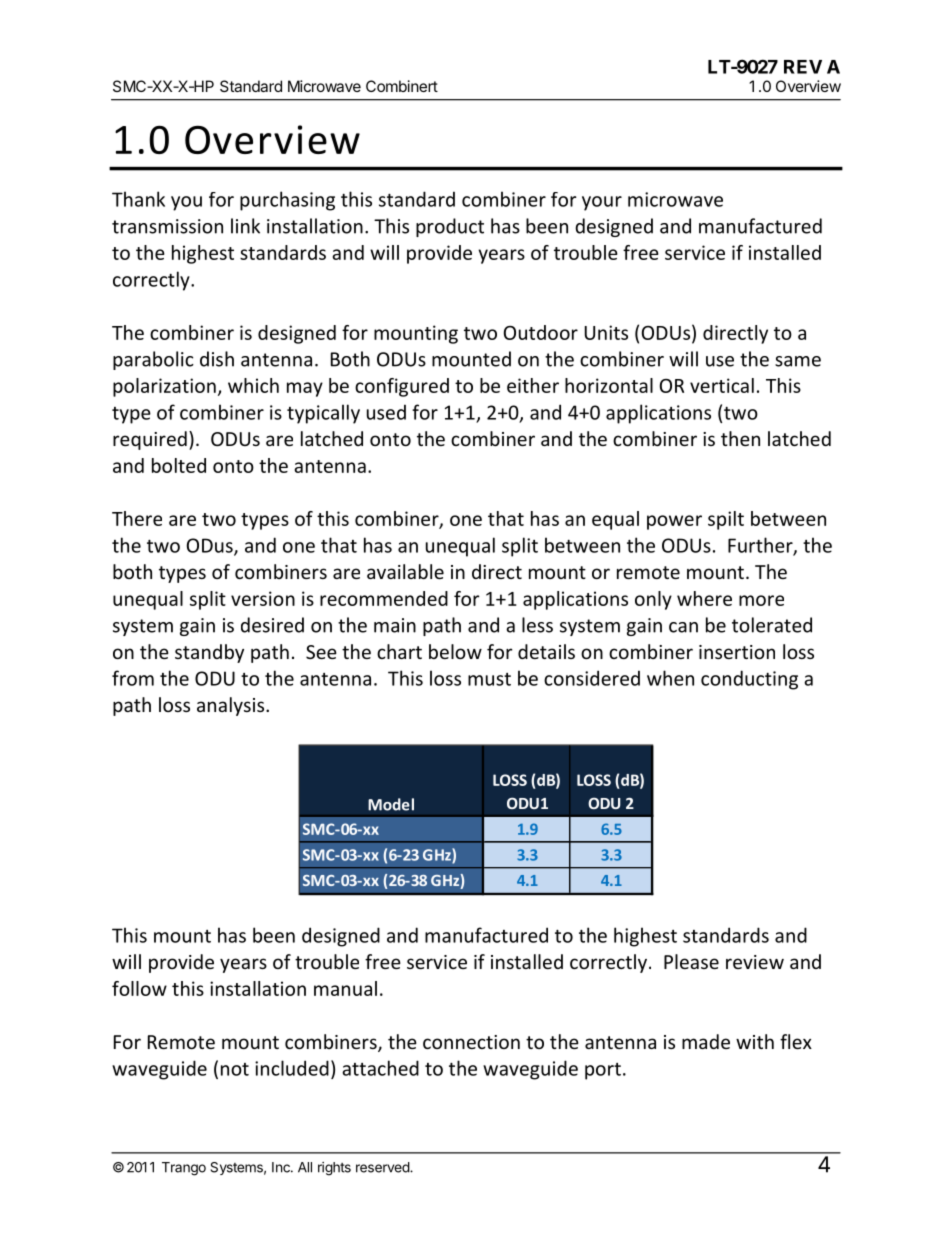 Image resolution: width=952 pixels, height=1233 pixels. Describe the element at coordinates (345, 988) in the screenshot. I see `manual` at that location.
